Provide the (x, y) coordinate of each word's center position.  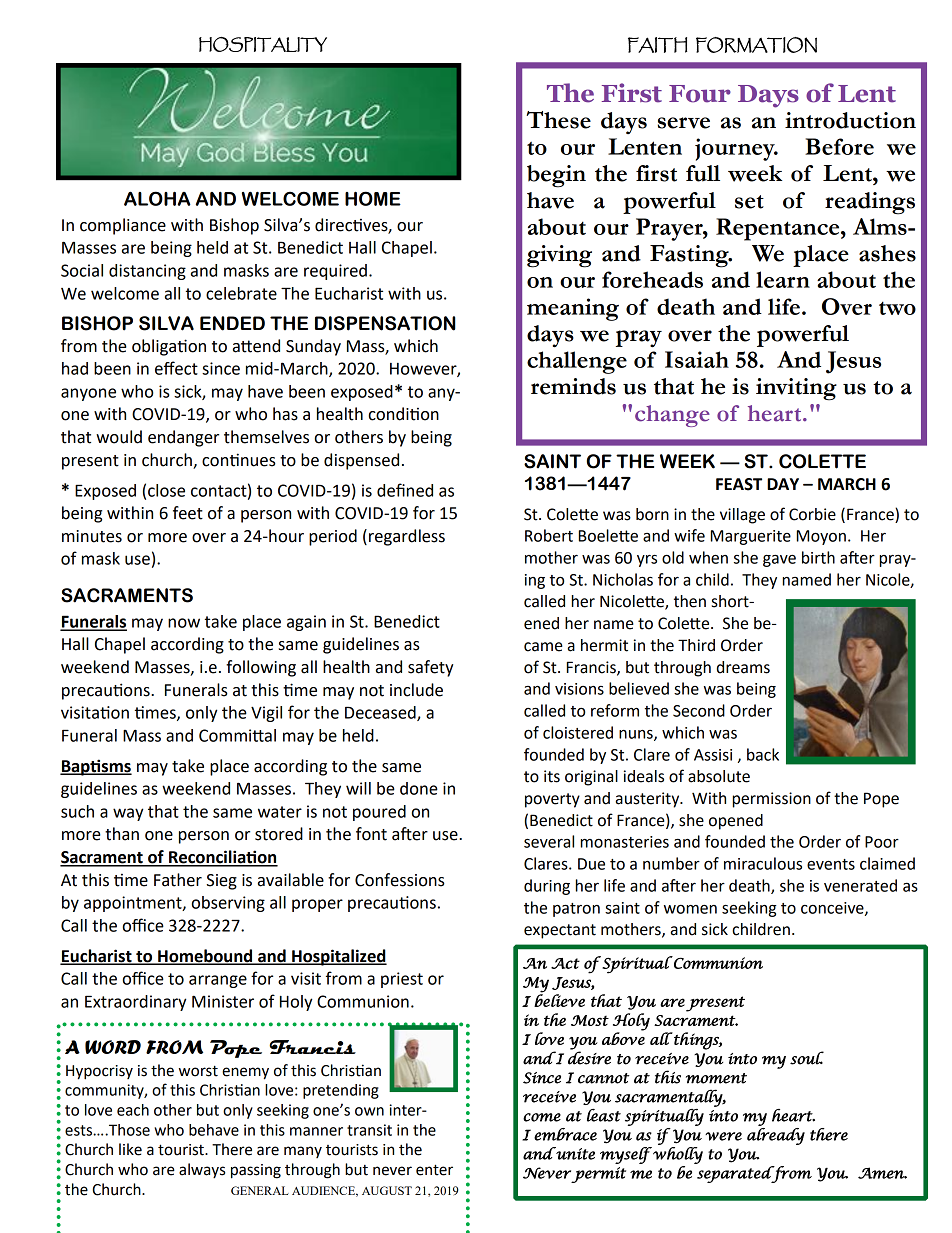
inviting (796, 389)
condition (404, 414)
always (202, 1170)
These (558, 120)
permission (772, 800)
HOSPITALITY (263, 44)
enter (434, 1170)
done (419, 788)
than (122, 834)
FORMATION (756, 45)
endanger (183, 438)
